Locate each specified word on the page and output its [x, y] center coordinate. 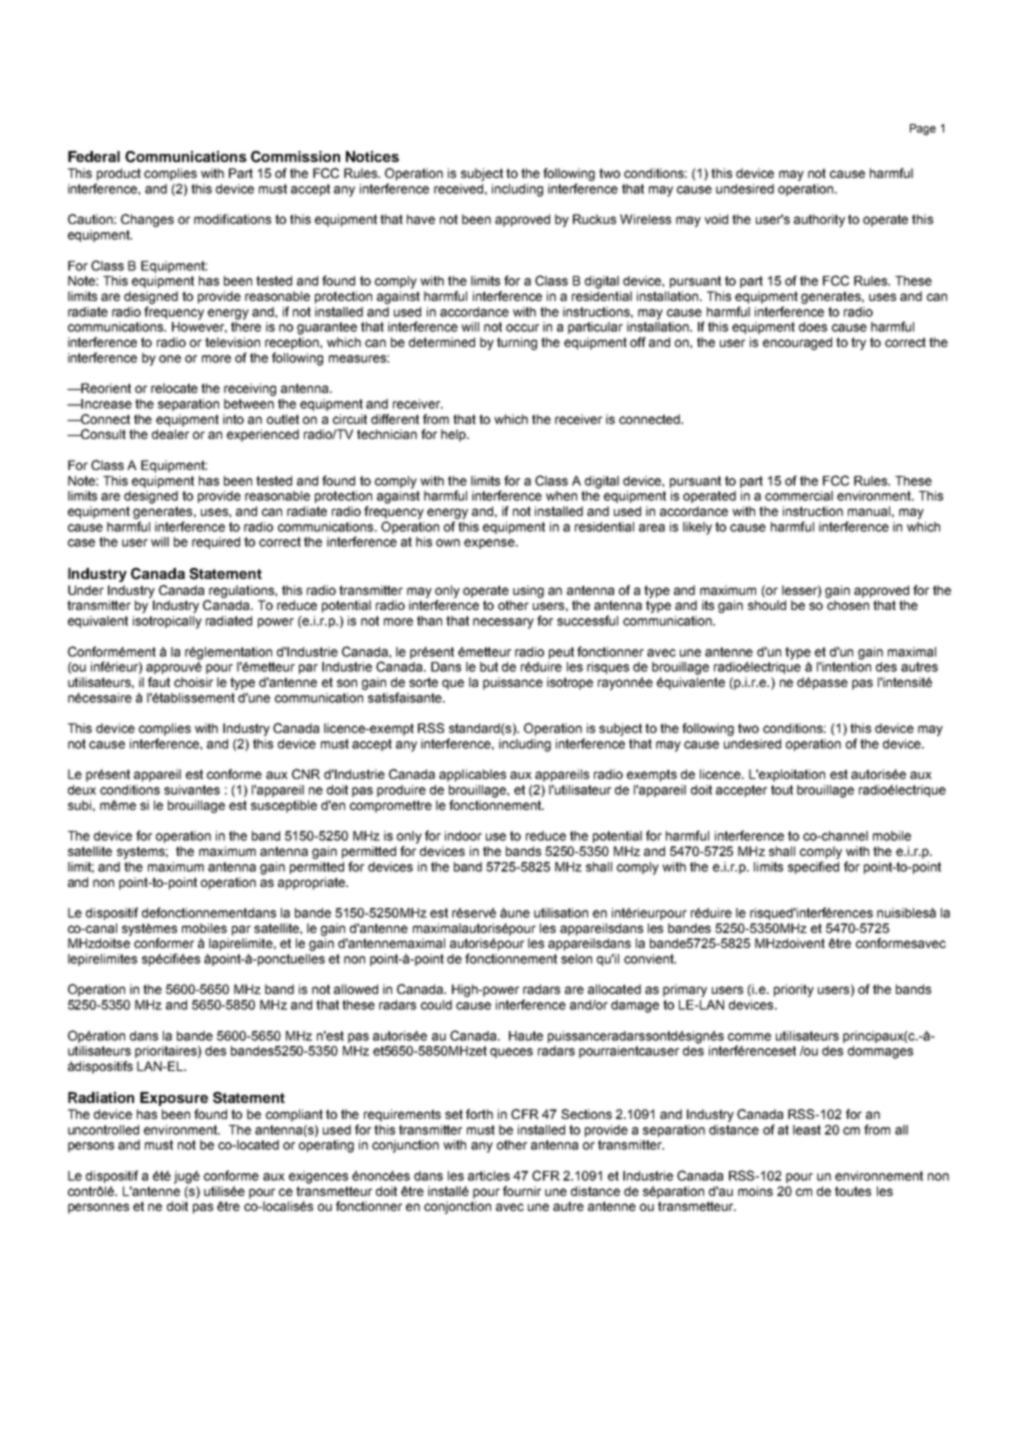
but [489, 667]
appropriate [313, 883]
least [807, 1130]
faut [159, 682]
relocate [174, 388]
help [454, 435]
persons [91, 1147]
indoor [463, 836]
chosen [848, 605]
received [458, 189]
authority [819, 220]
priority [794, 990]
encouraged [797, 343]
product [119, 174]
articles [489, 1176]
